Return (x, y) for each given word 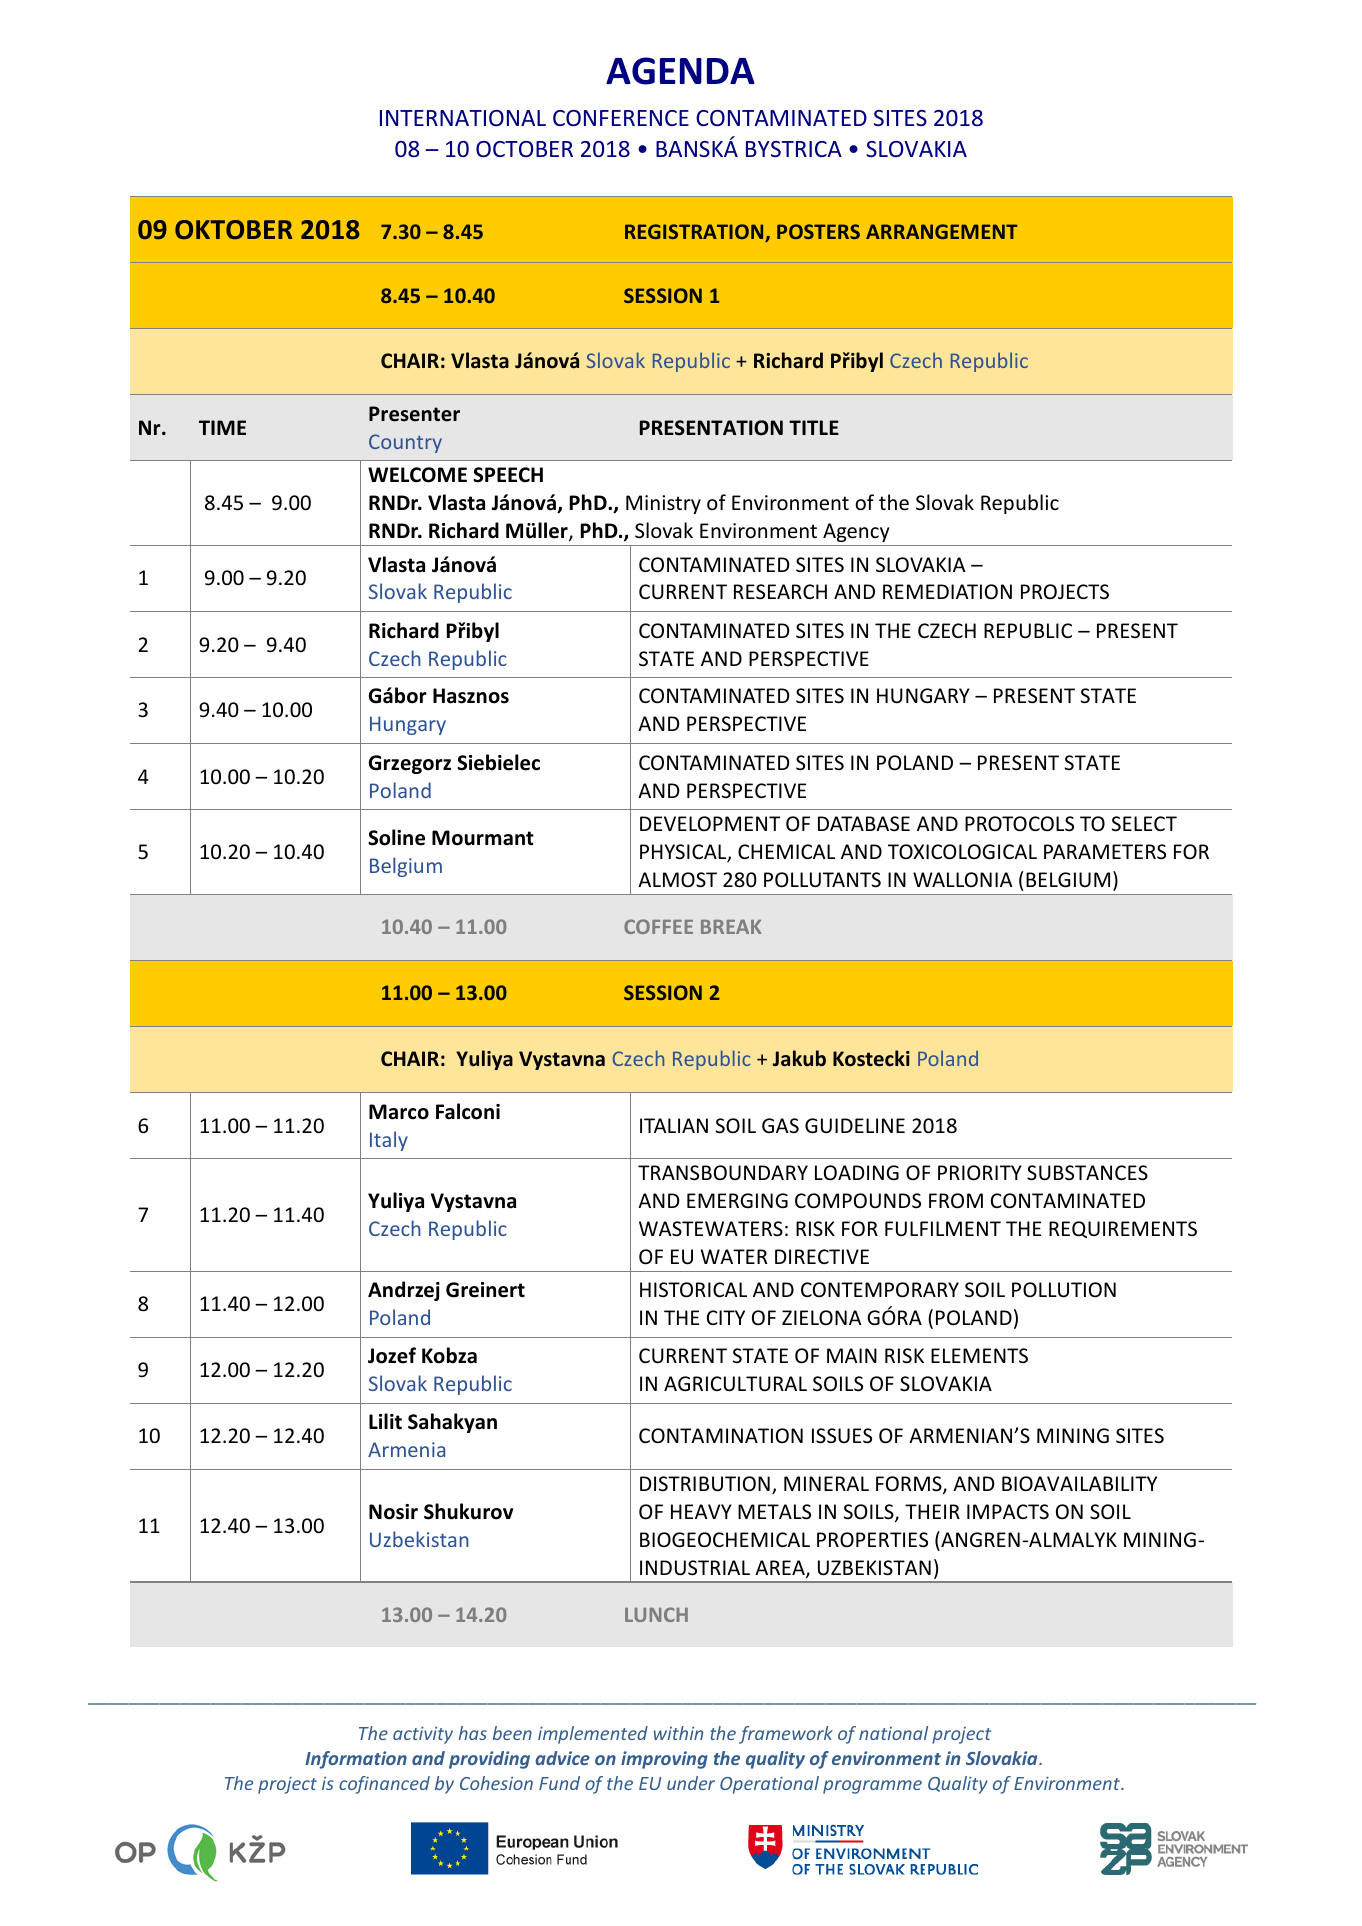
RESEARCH (780, 592)
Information (356, 1760)
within (678, 1733)
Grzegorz (410, 764)
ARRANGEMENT (942, 231)
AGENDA (680, 71)
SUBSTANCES (1087, 1173)
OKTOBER (234, 229)
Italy (389, 1141)
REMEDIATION (947, 591)
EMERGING (737, 1200)
